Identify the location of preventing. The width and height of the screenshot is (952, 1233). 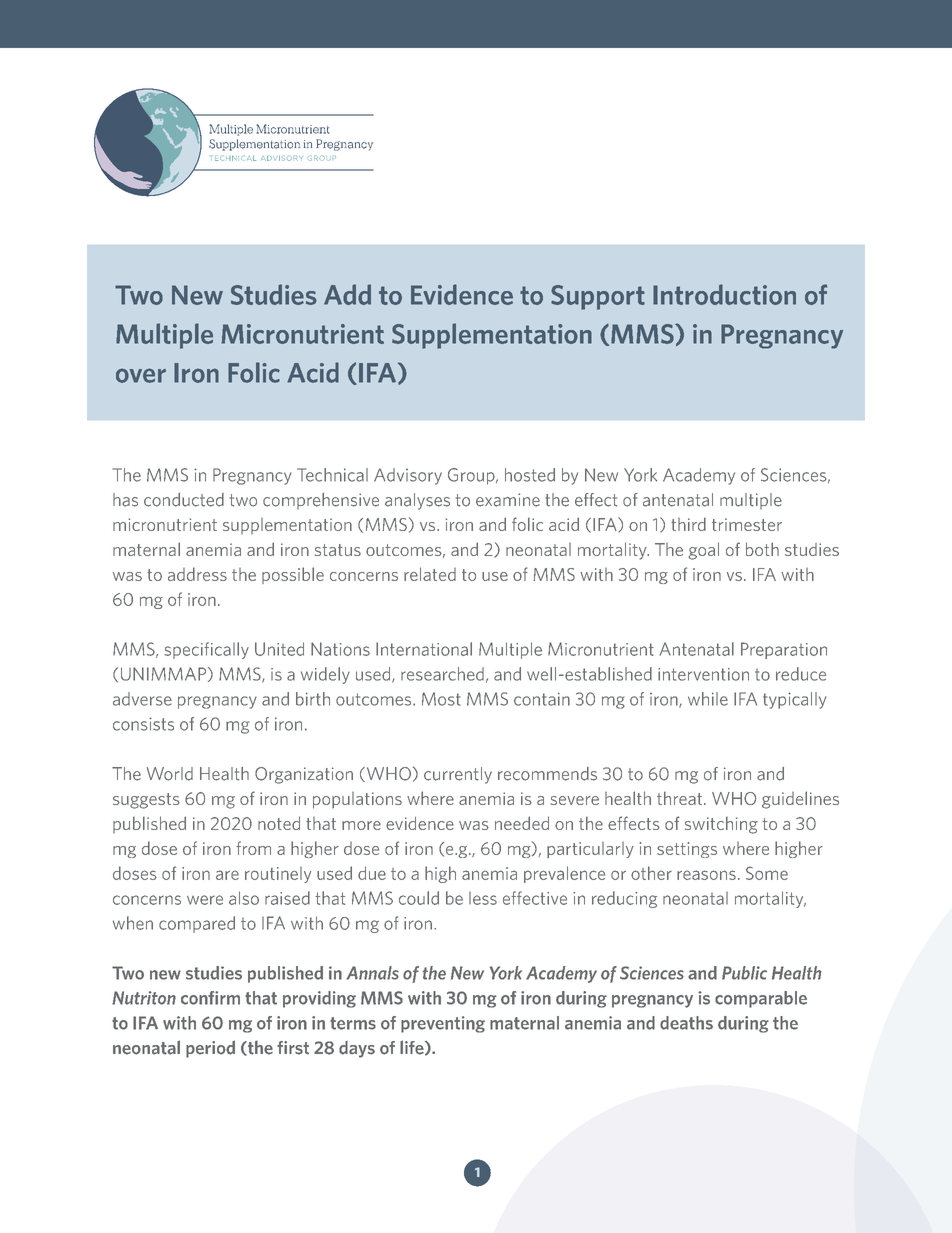
(443, 1024).
